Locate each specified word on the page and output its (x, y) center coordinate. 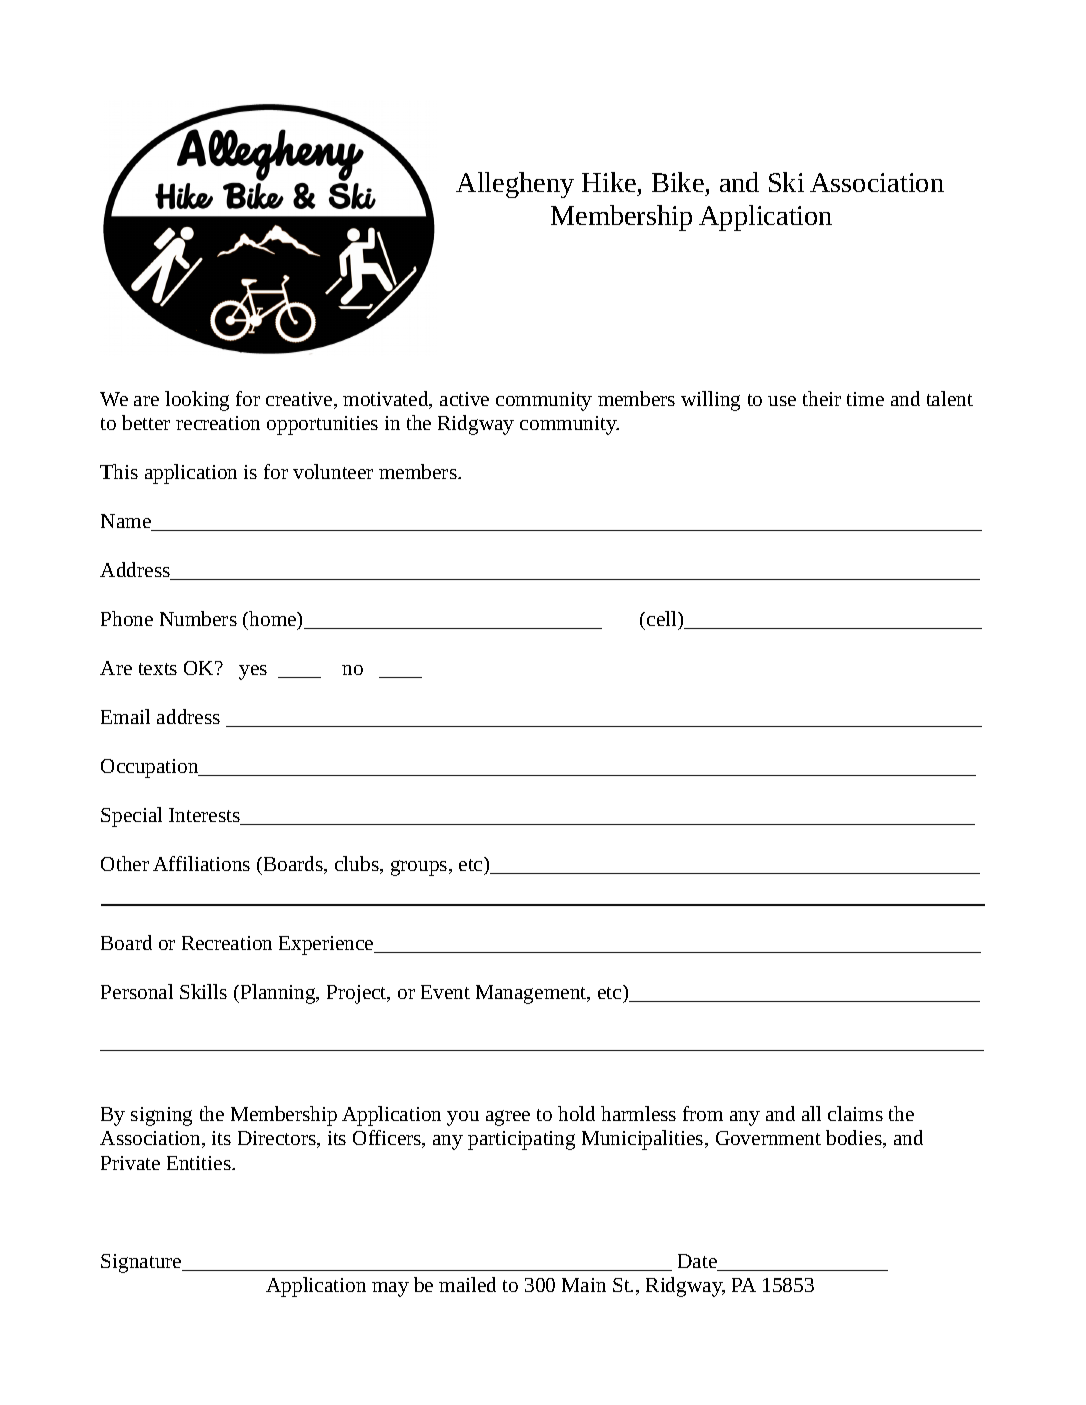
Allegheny (515, 185)
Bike (678, 182)
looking (197, 401)
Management (532, 994)
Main (584, 1285)
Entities (200, 1163)
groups (420, 868)
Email (125, 716)
